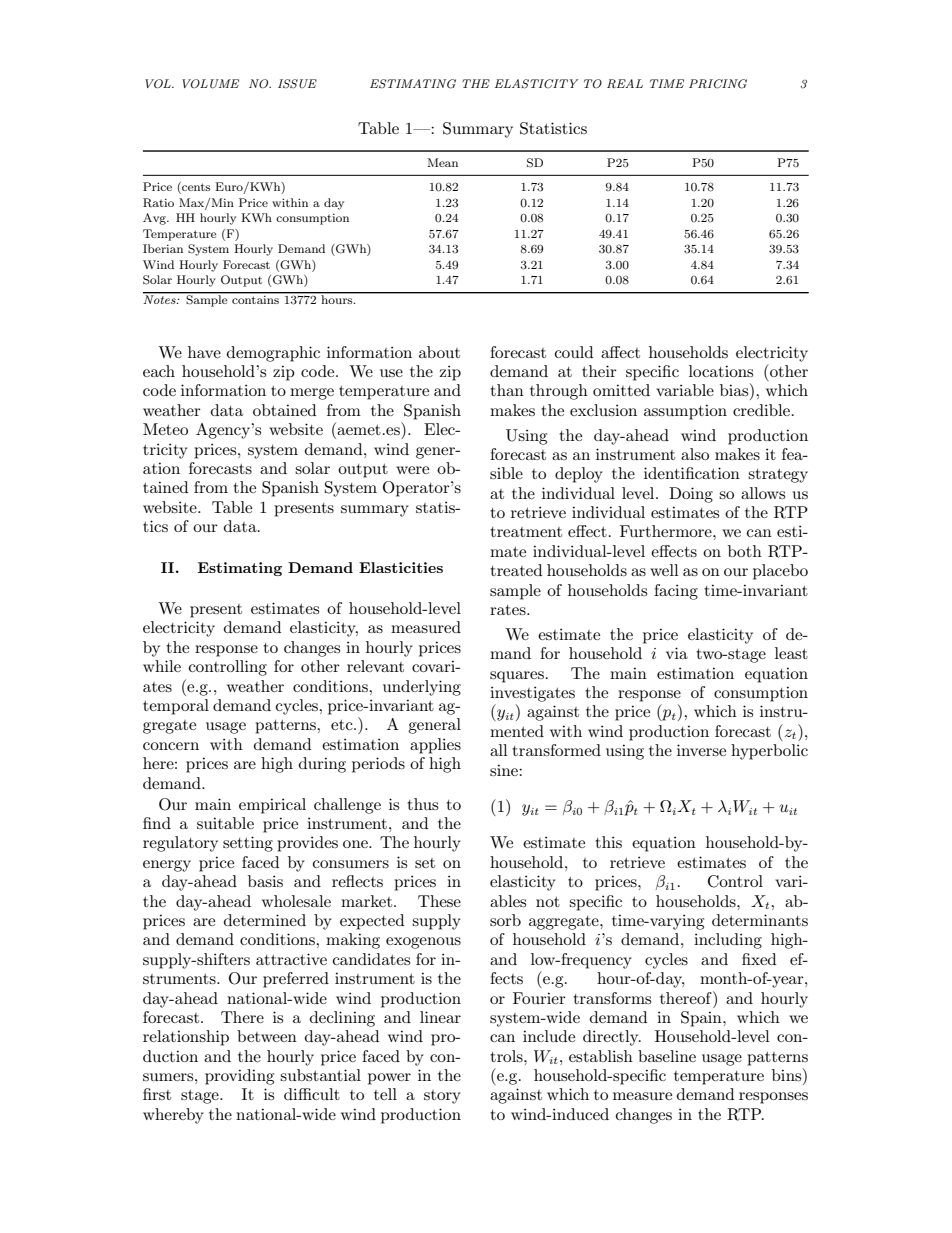 The image size is (952, 1233). What do you see at coordinates (442, 162) in the page?
I see `Mean` at bounding box center [442, 162].
